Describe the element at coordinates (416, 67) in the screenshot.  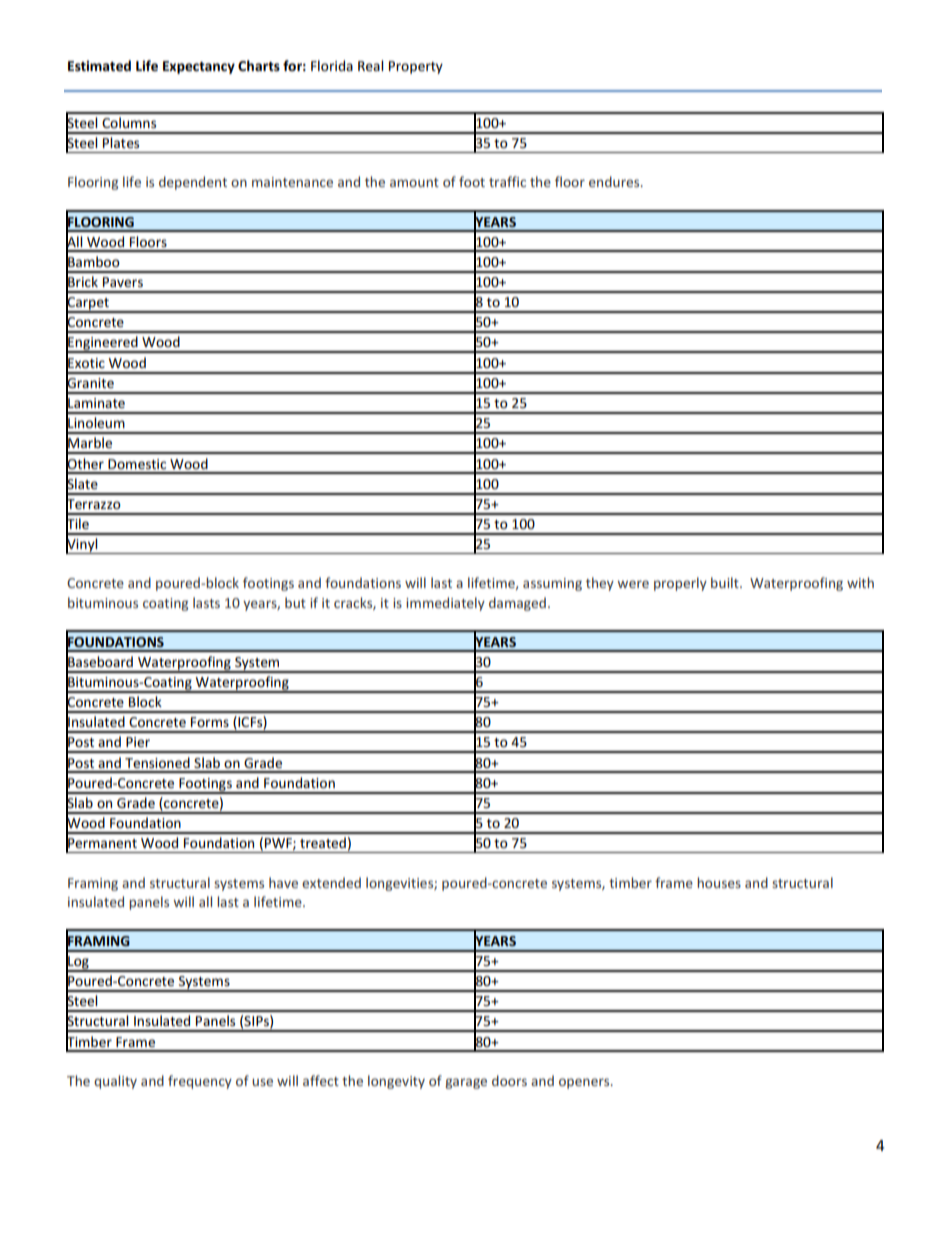
I see `Property` at that location.
